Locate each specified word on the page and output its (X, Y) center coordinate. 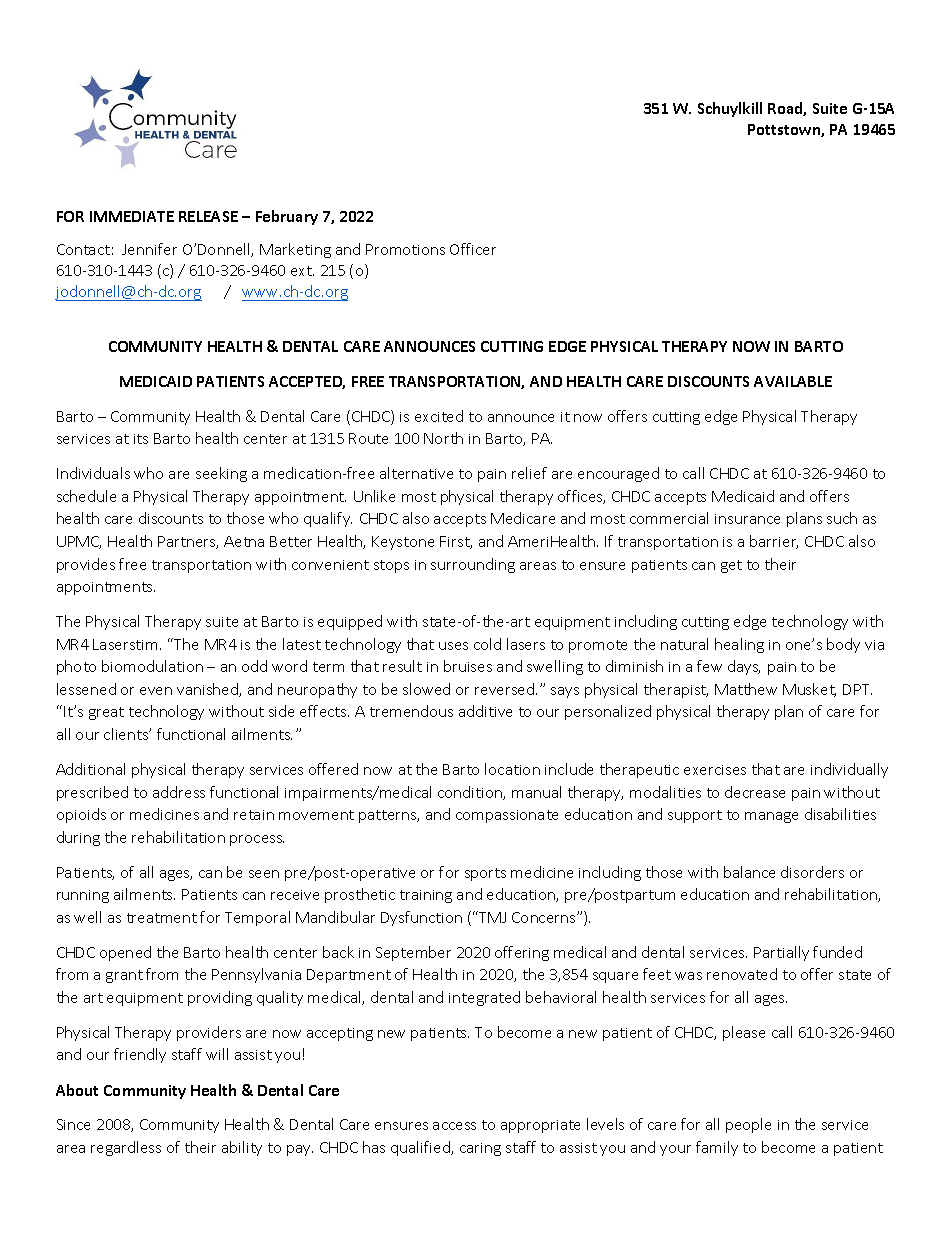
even (156, 691)
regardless (126, 1148)
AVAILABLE (793, 381)
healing (739, 645)
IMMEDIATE (132, 216)
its (141, 439)
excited (439, 416)
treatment (162, 918)
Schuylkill (730, 109)
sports (485, 874)
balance (749, 872)
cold (487, 644)
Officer (473, 249)
